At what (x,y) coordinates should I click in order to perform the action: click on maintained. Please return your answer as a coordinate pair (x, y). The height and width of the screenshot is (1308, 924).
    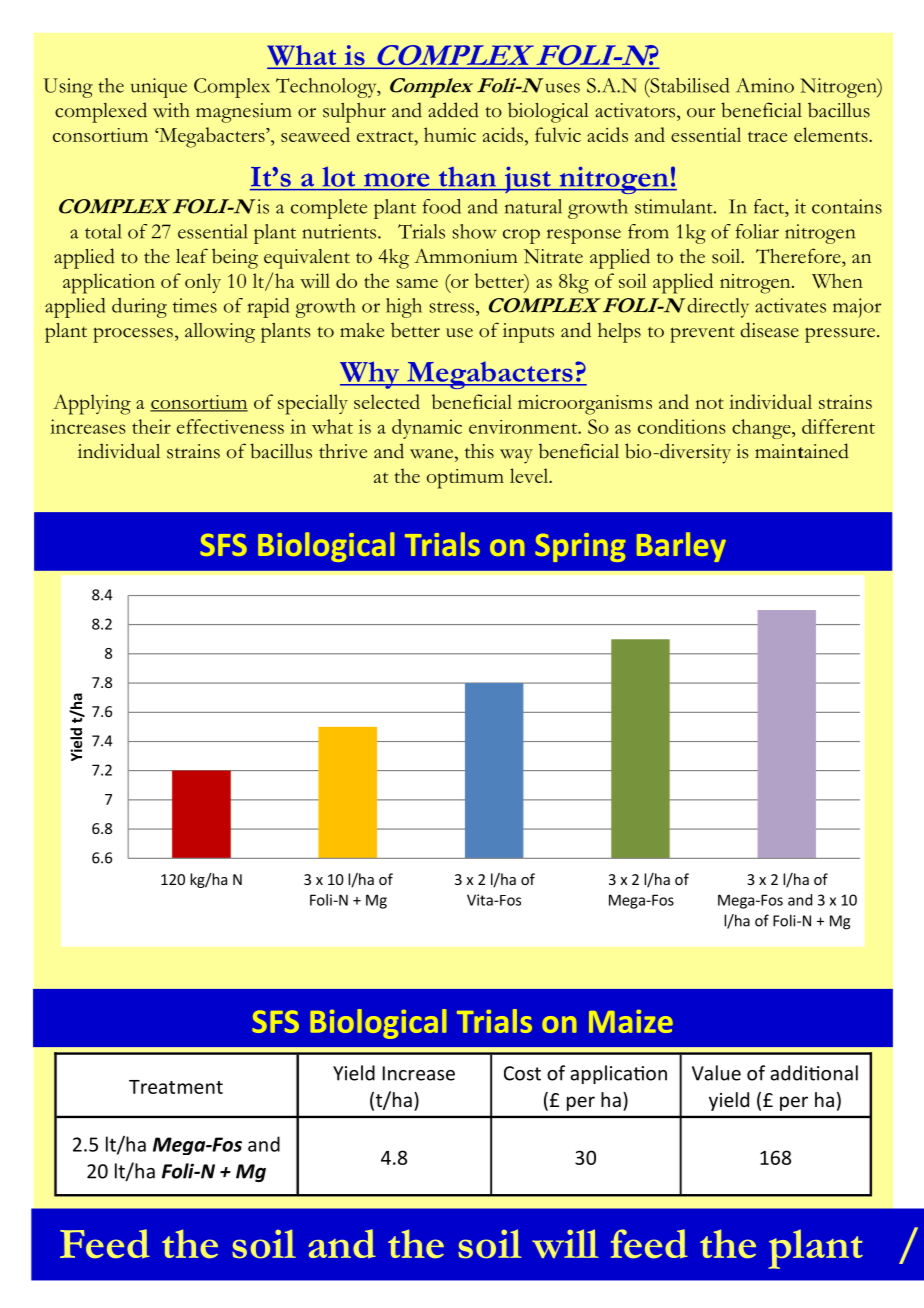
    Looking at the image, I should click on (802, 451).
